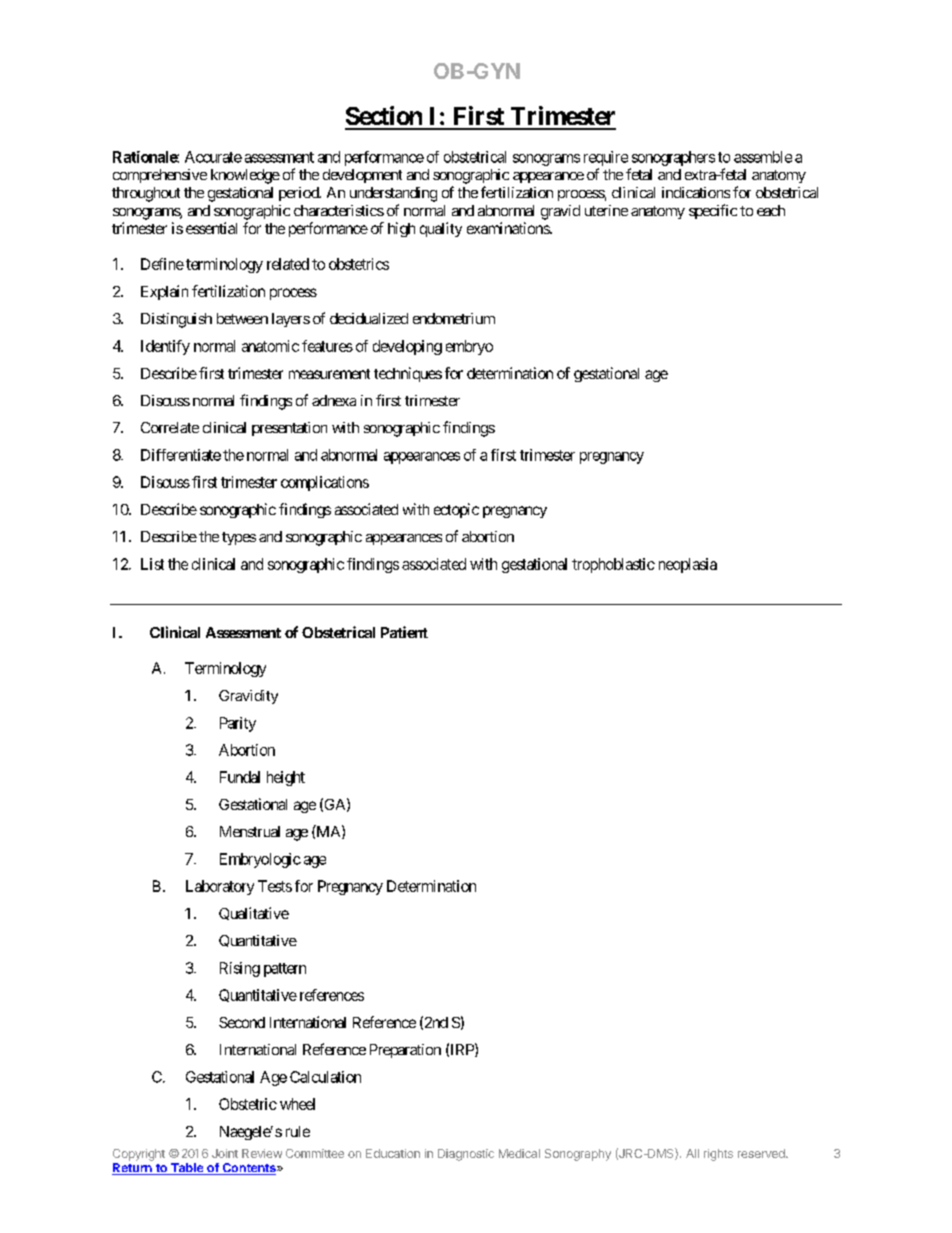 The image size is (952, 1233). I want to click on Joint, so click(225, 1153).
